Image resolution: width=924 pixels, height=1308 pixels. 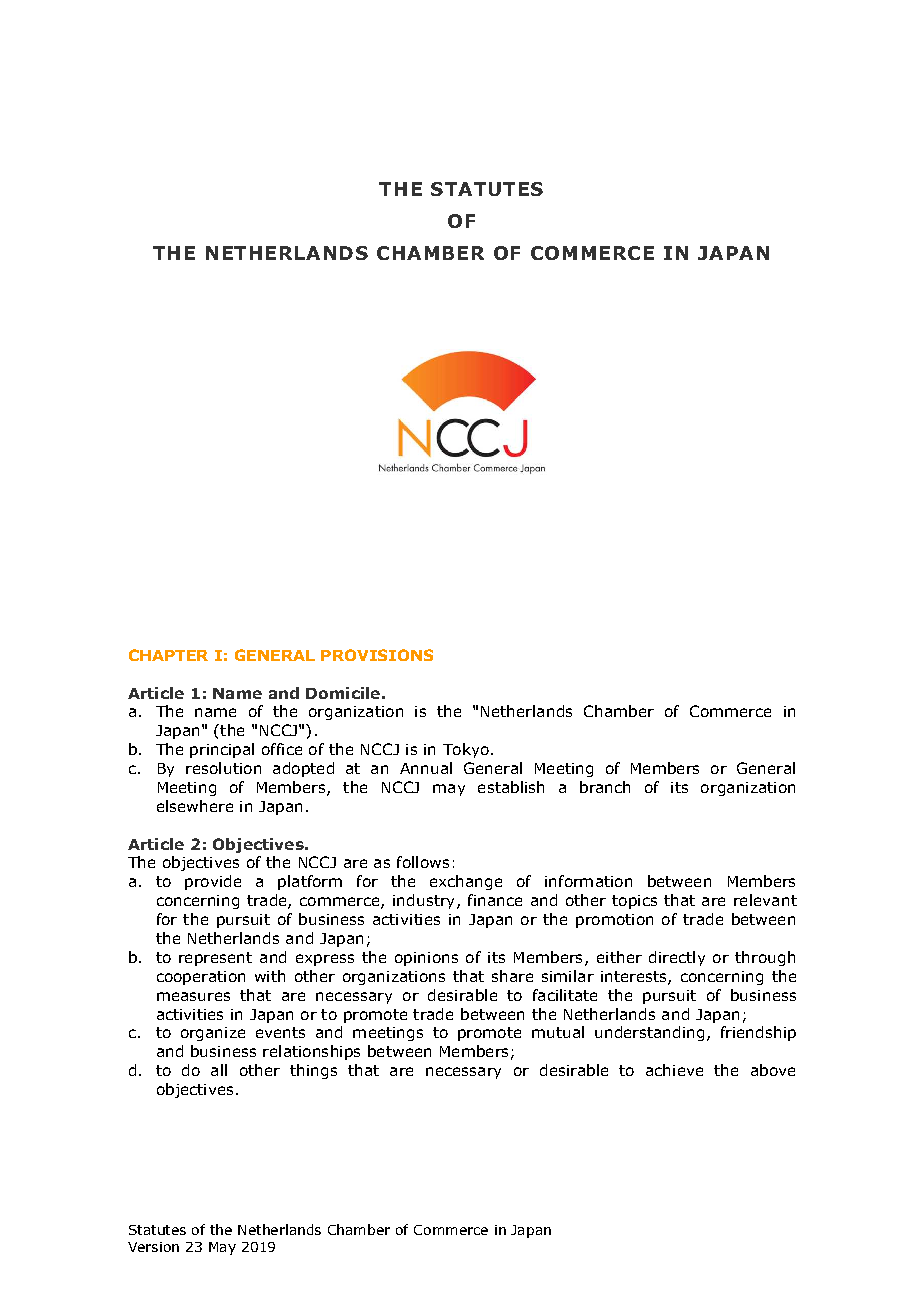 I want to click on resolution, so click(x=223, y=768).
